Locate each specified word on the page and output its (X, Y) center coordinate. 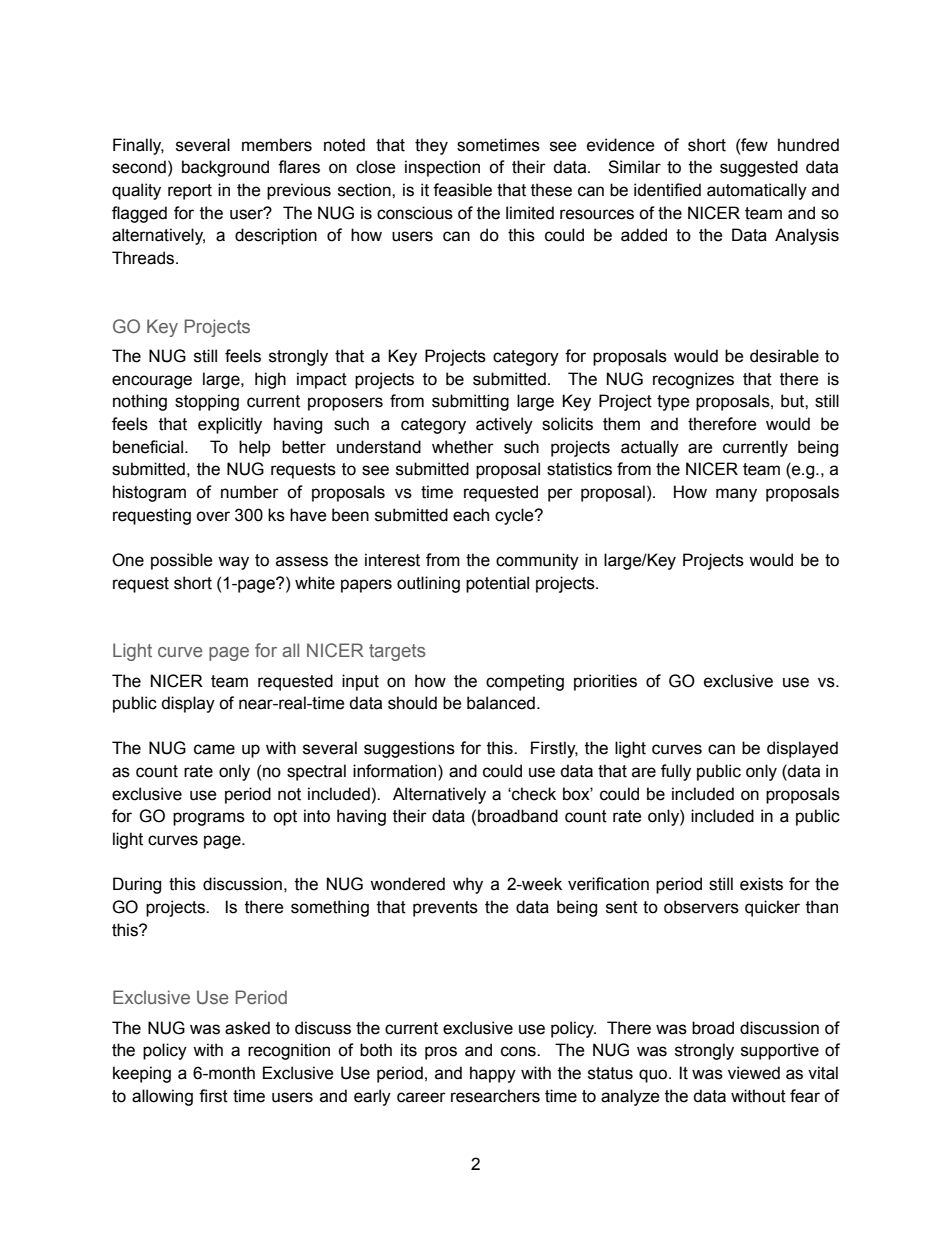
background (225, 168)
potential (497, 584)
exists (761, 884)
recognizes (693, 380)
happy (493, 1074)
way (233, 563)
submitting (470, 402)
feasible (462, 190)
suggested (759, 168)
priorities (605, 682)
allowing (162, 1097)
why (468, 885)
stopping (207, 402)
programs (209, 819)
